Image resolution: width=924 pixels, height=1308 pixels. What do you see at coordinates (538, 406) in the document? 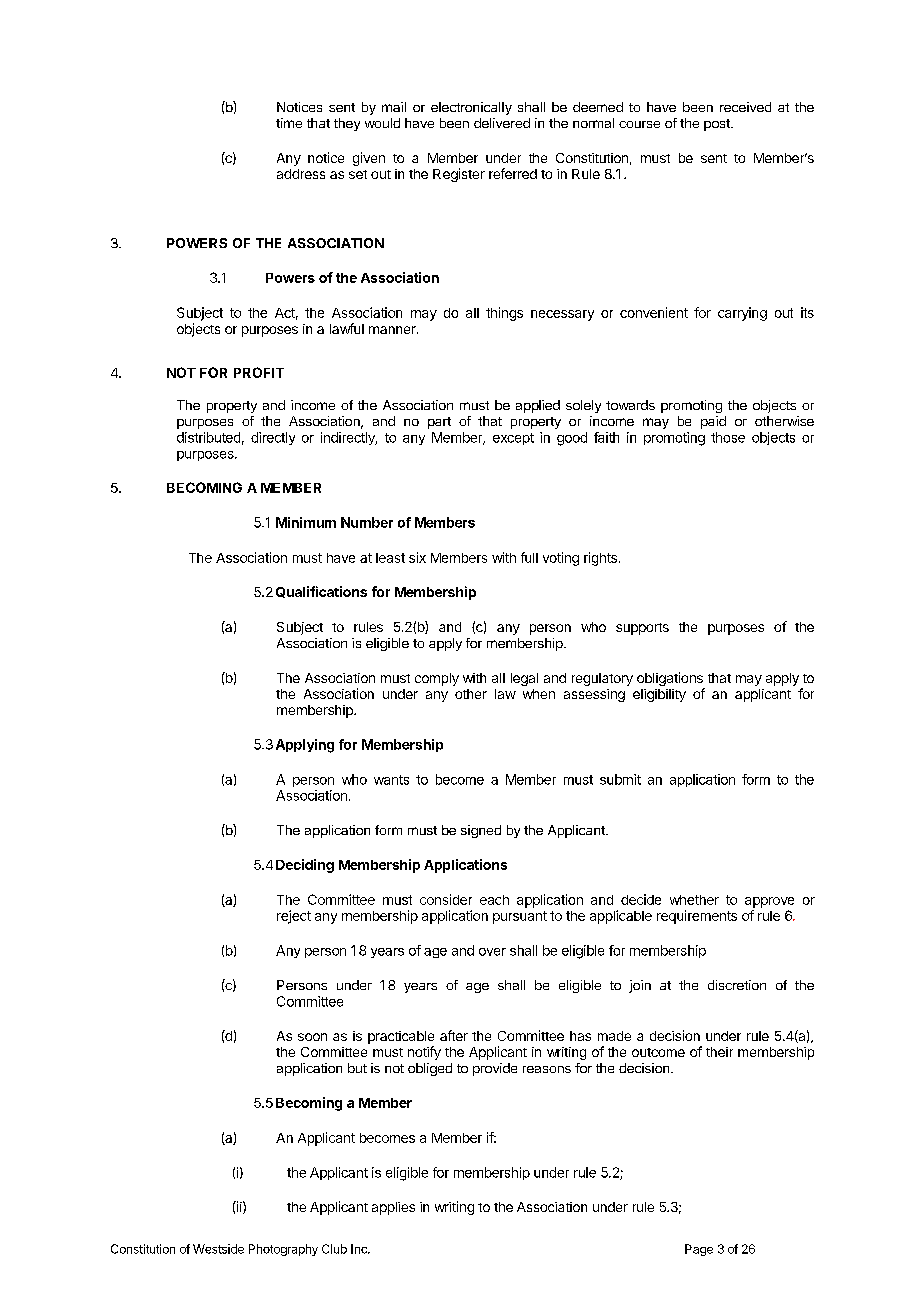
I see `applied` at bounding box center [538, 406].
